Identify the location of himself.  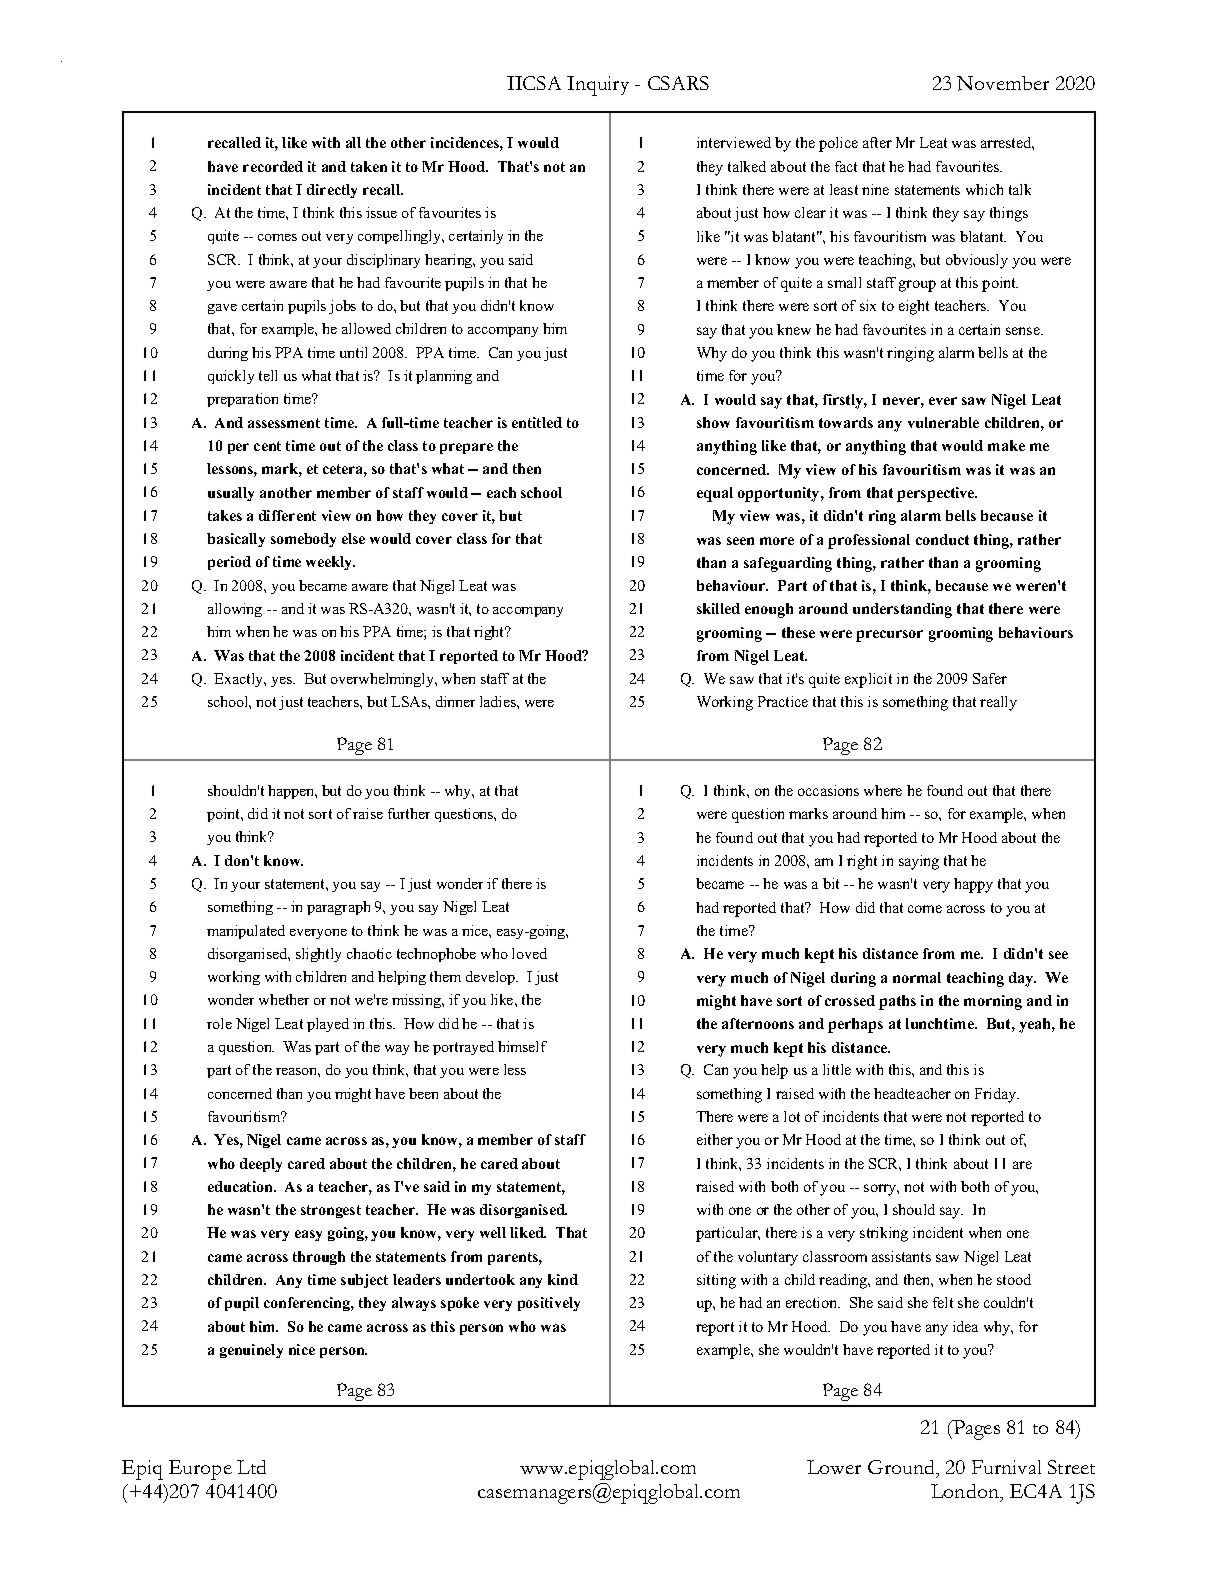
(522, 1046).
